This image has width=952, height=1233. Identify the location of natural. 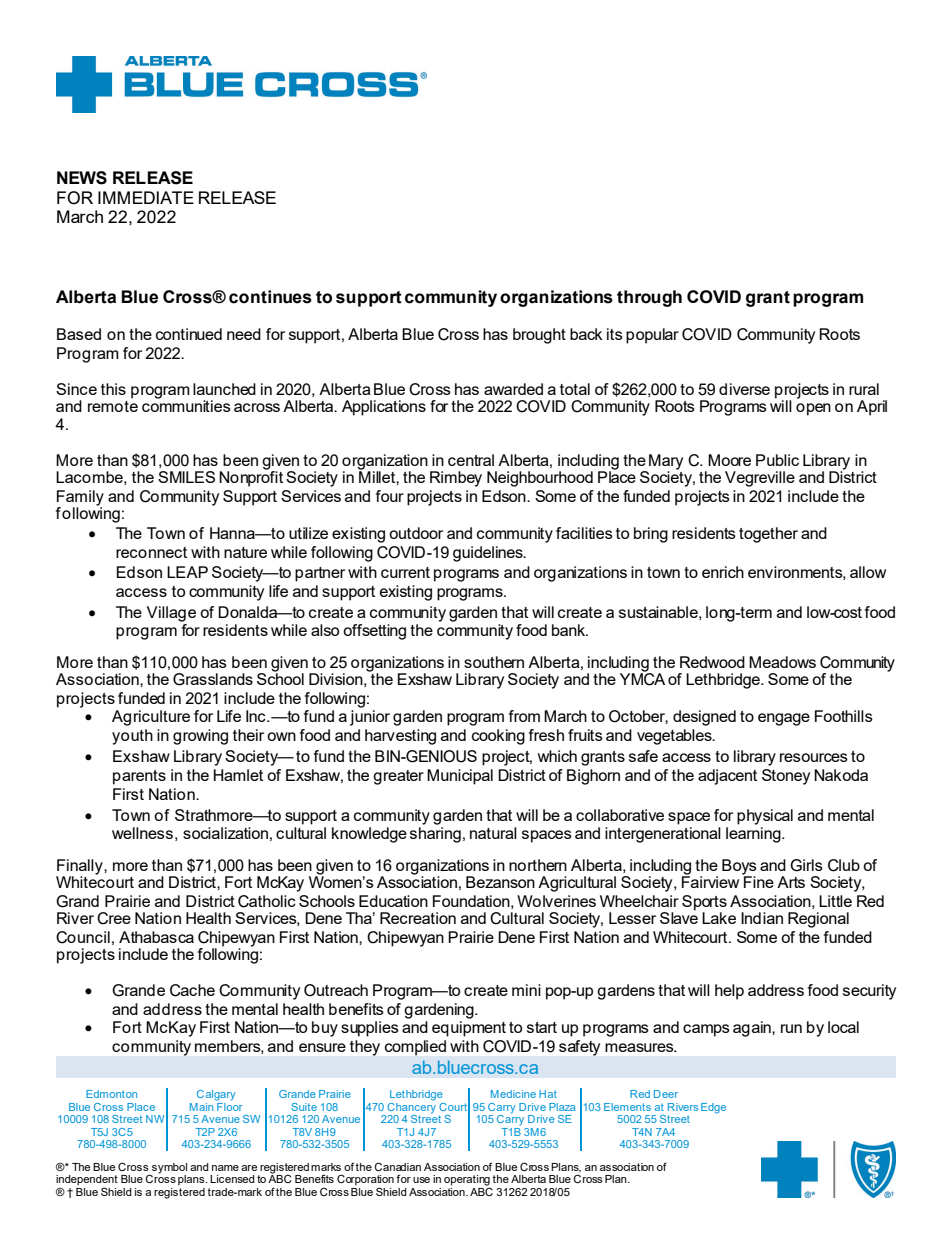
(493, 833).
